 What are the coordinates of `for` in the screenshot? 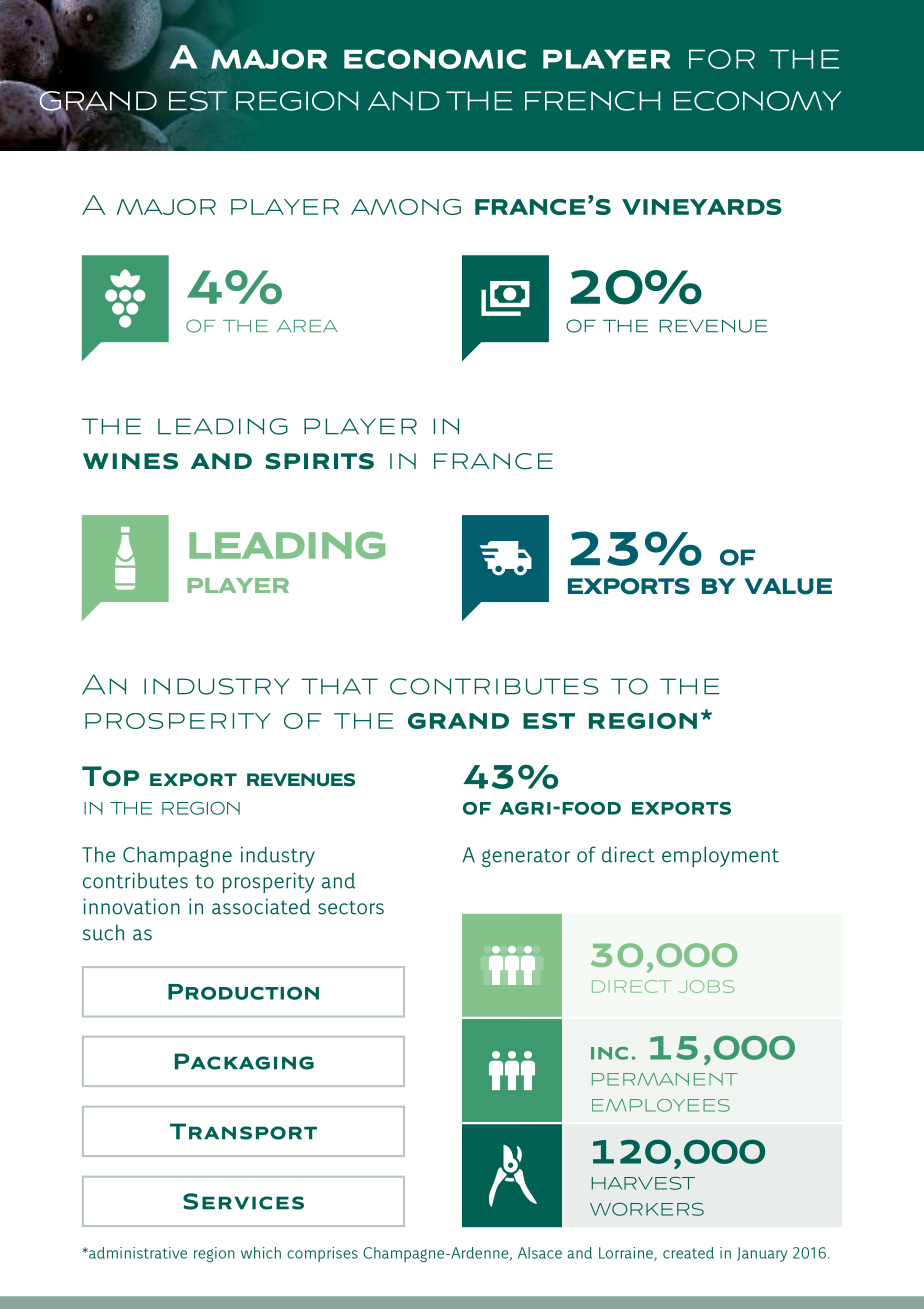 It's located at (722, 59).
